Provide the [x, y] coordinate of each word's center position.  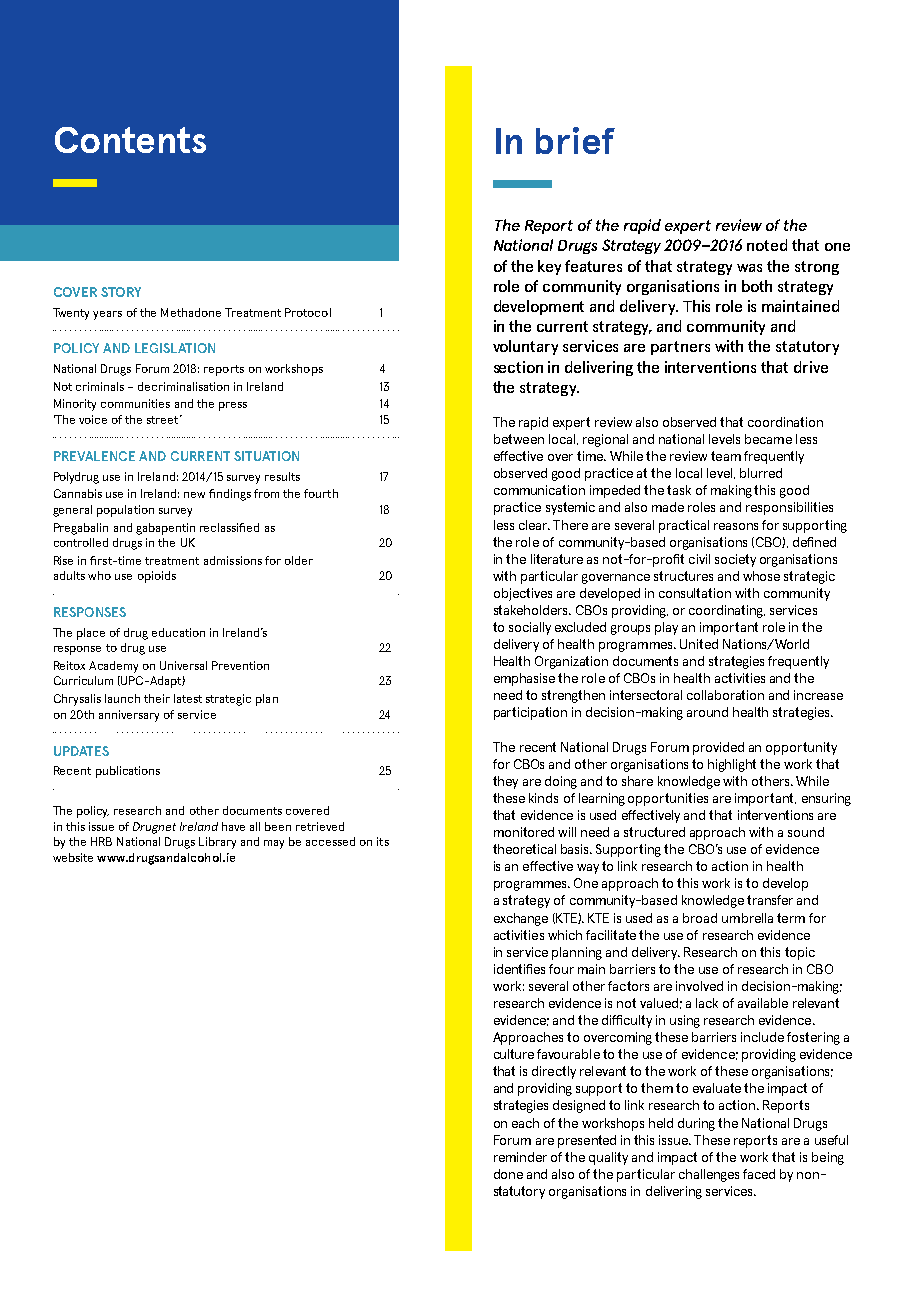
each [525, 1123]
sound [806, 832]
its [383, 841]
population [125, 511]
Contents [130, 140]
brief [575, 140]
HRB [101, 841]
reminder [520, 1157]
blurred [761, 473]
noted [767, 245]
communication [539, 490]
